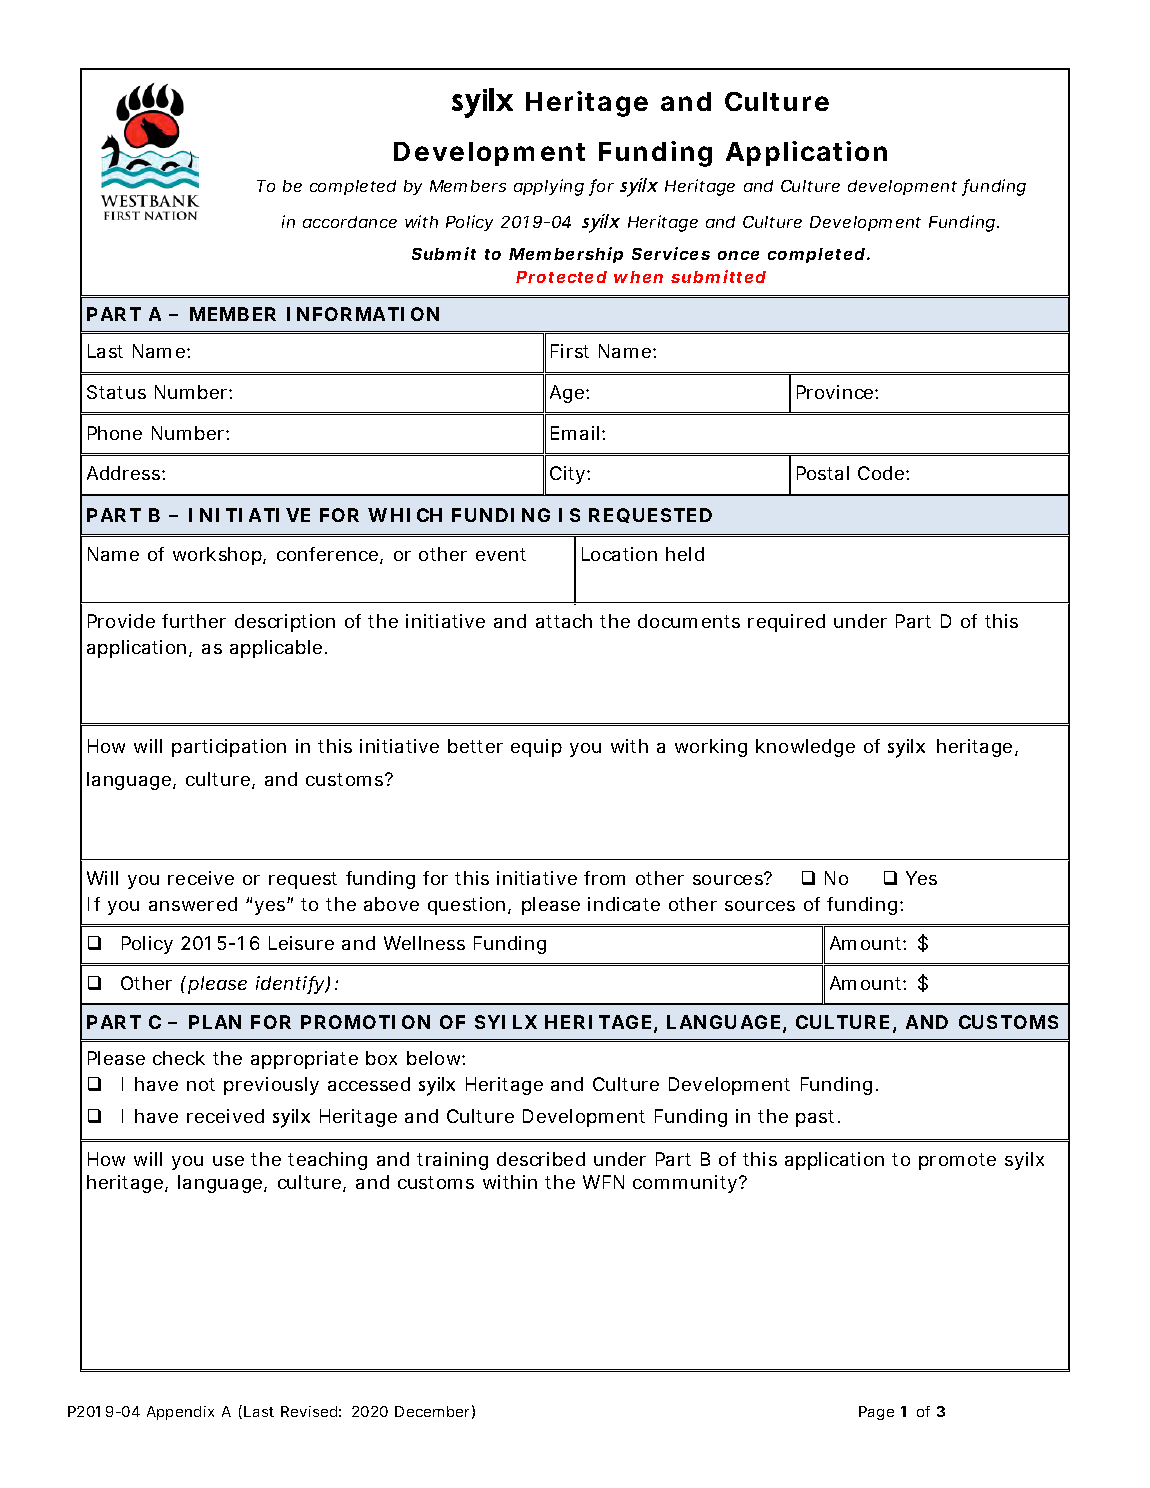 Image resolution: width=1150 pixels, height=1488 pixels. I want to click on Wellness, so click(424, 943).
